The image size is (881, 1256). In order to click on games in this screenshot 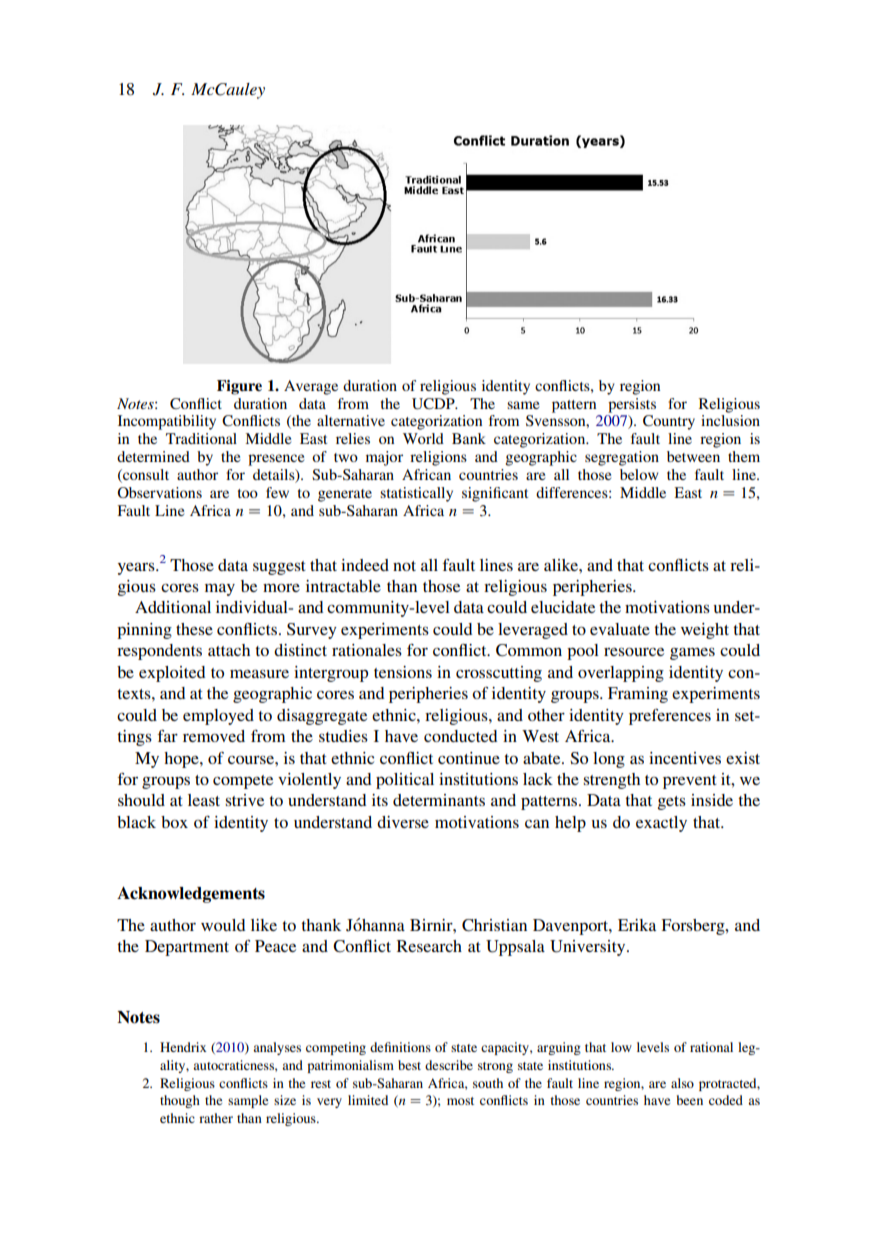, I will do `click(692, 653)`.
